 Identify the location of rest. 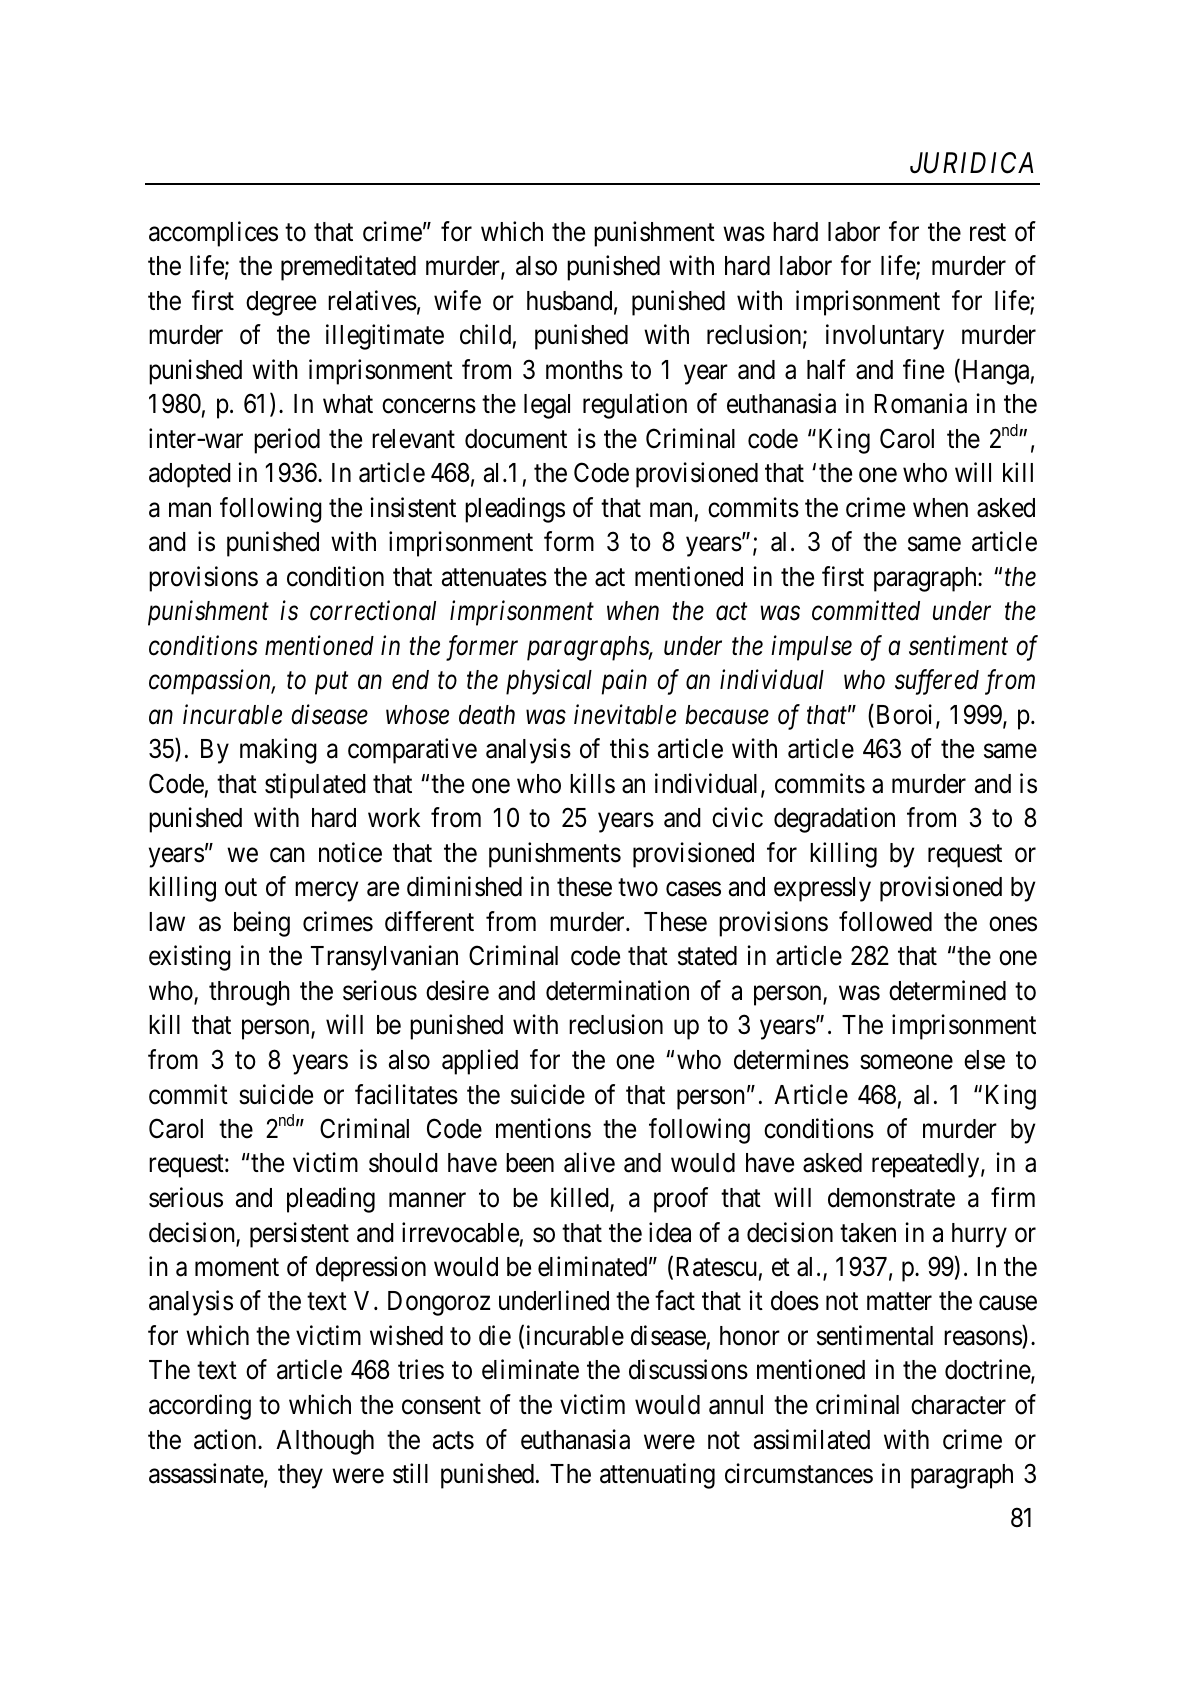
(988, 232).
